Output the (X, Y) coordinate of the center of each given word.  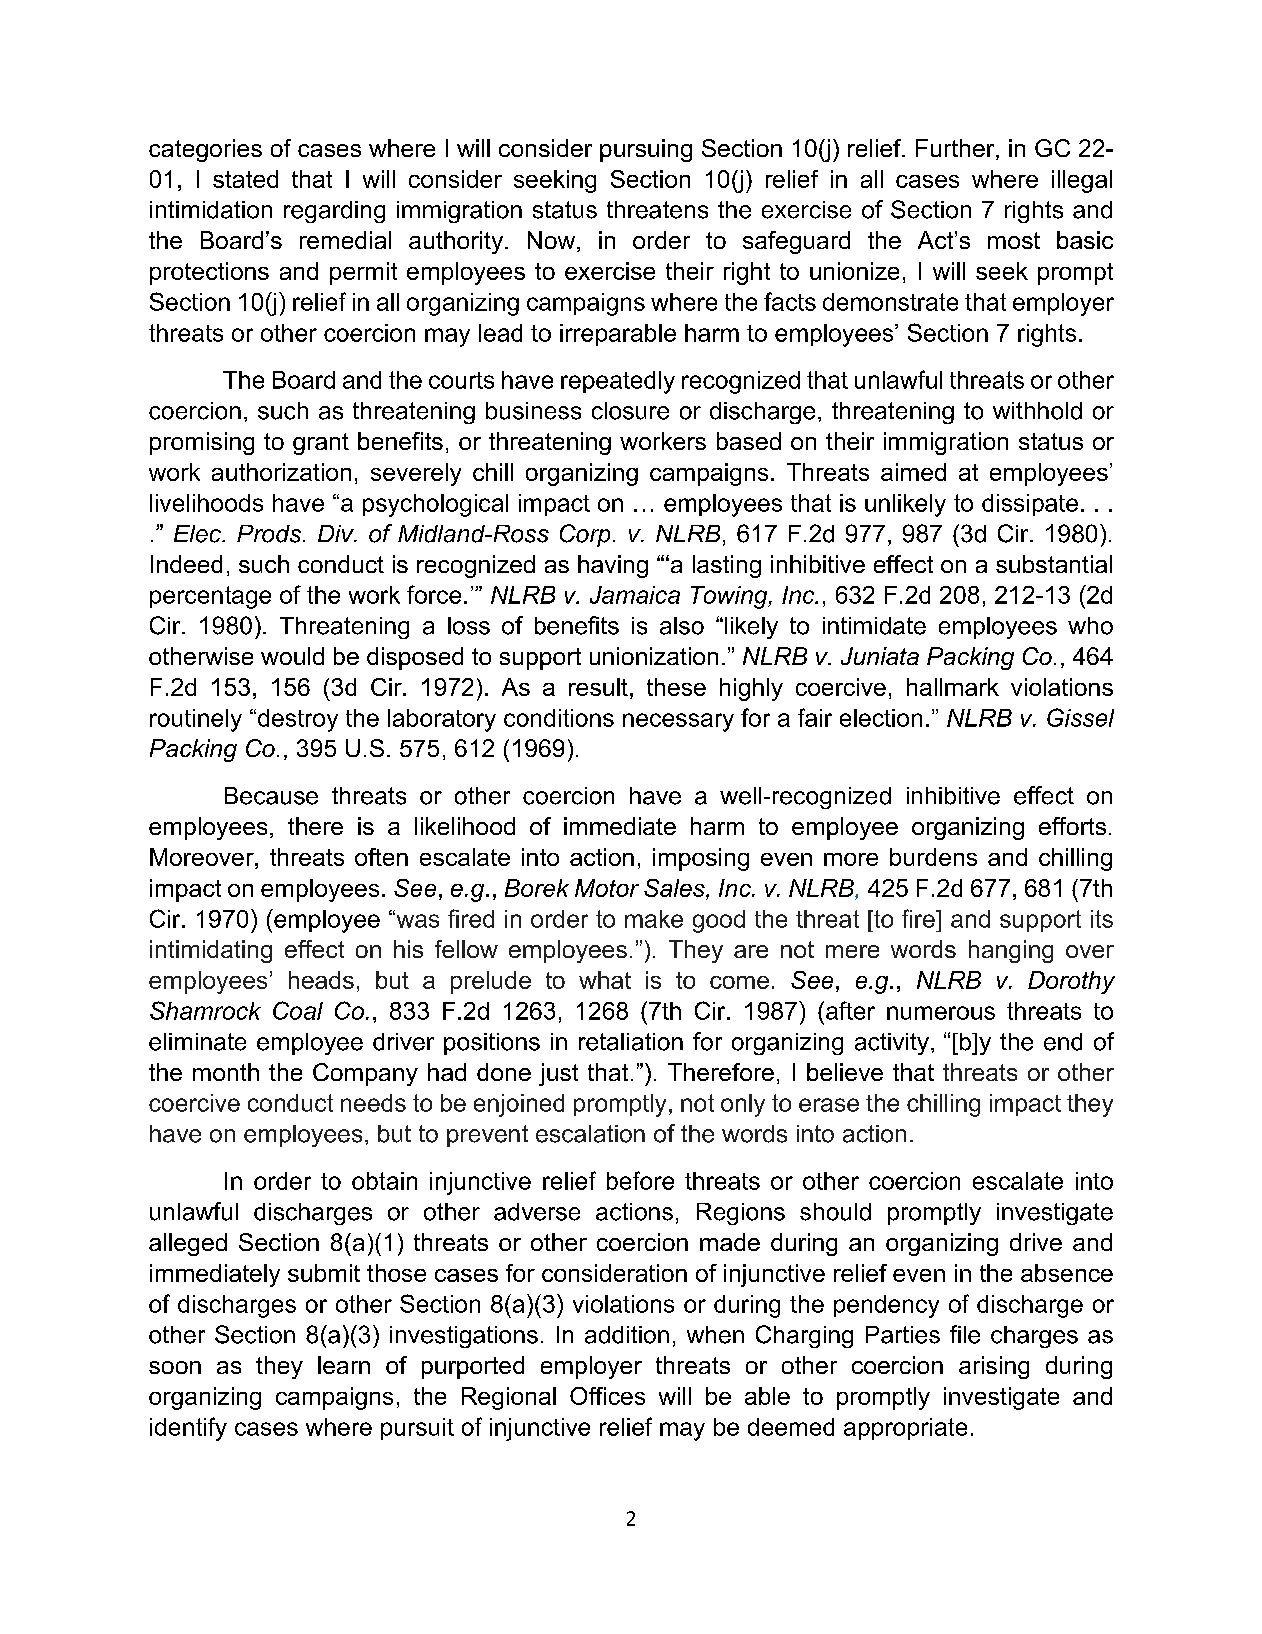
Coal (298, 1010)
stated (245, 179)
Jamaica (635, 595)
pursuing (646, 150)
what (605, 980)
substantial (1054, 564)
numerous (941, 1013)
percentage (210, 597)
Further (956, 149)
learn (344, 1365)
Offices (607, 1396)
